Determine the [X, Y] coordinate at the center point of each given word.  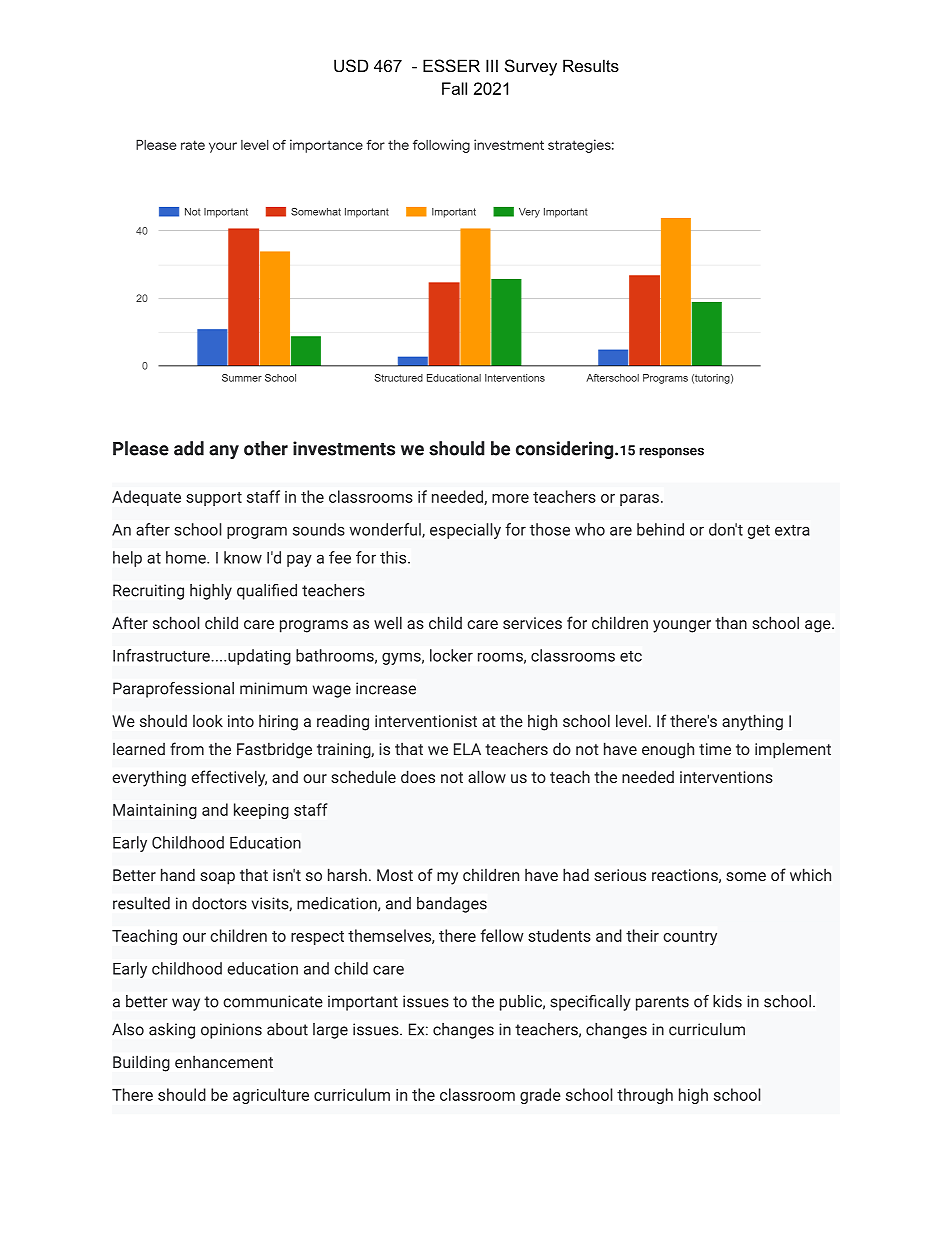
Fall [454, 88]
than [731, 622]
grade [540, 1096]
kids [727, 1001]
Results [591, 65]
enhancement [224, 1062]
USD [351, 65]
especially [465, 531]
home [187, 557]
